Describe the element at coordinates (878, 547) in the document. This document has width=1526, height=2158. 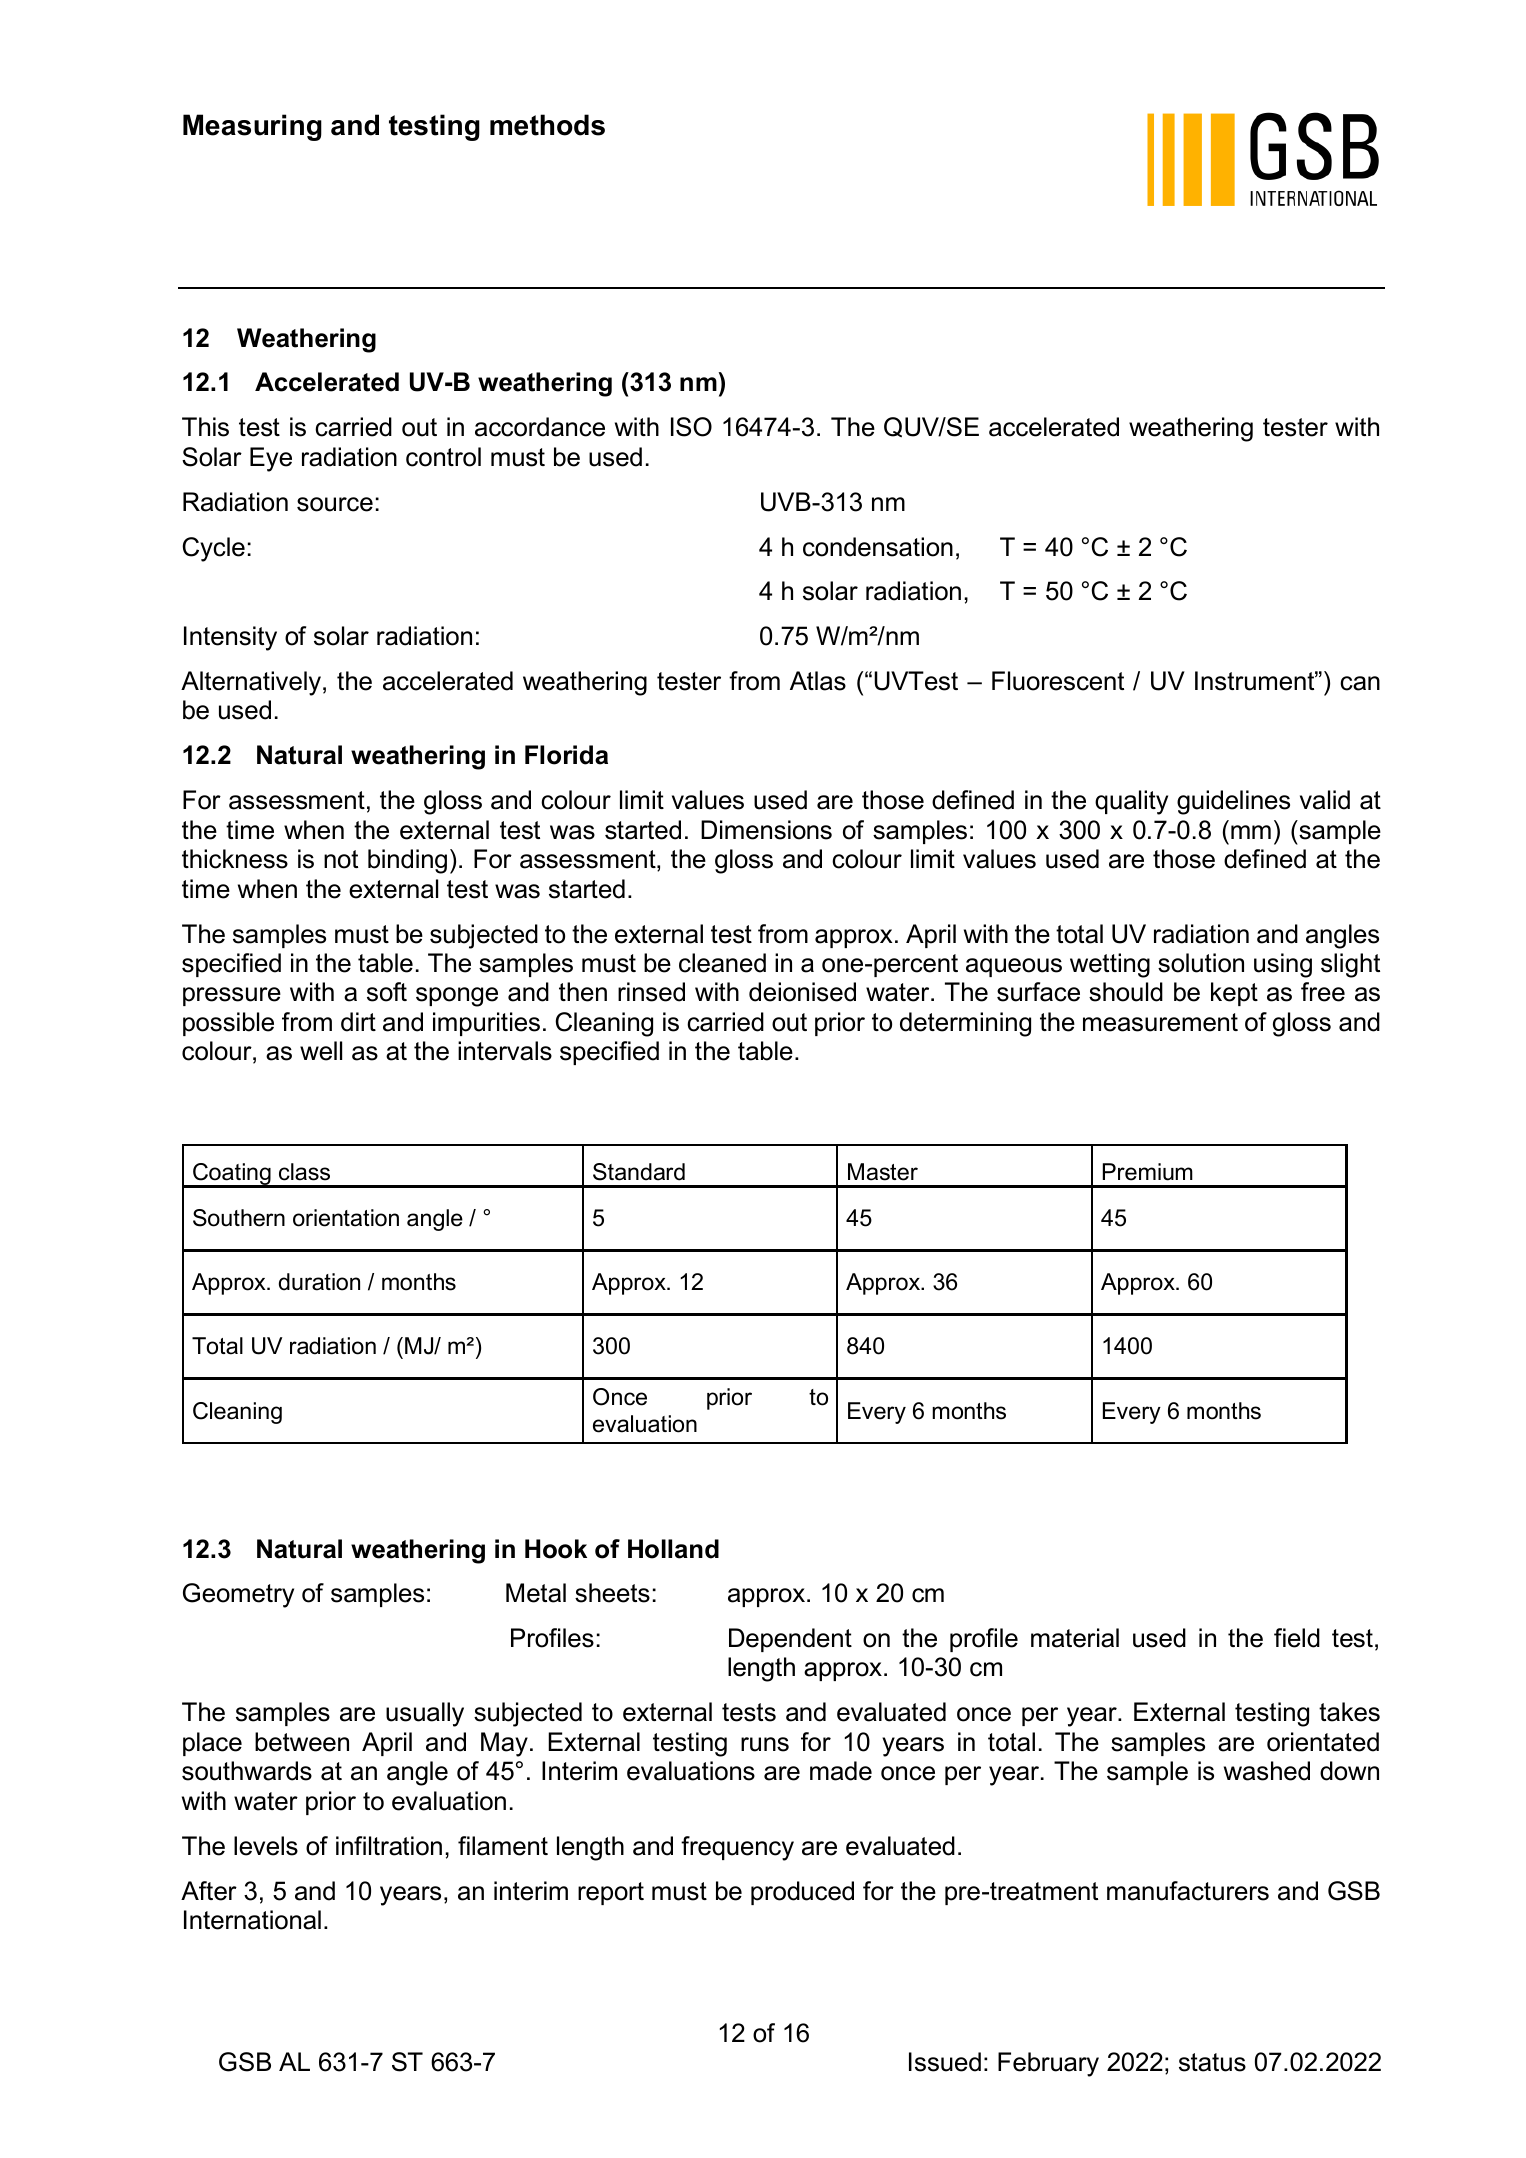
I see `condensation` at that location.
